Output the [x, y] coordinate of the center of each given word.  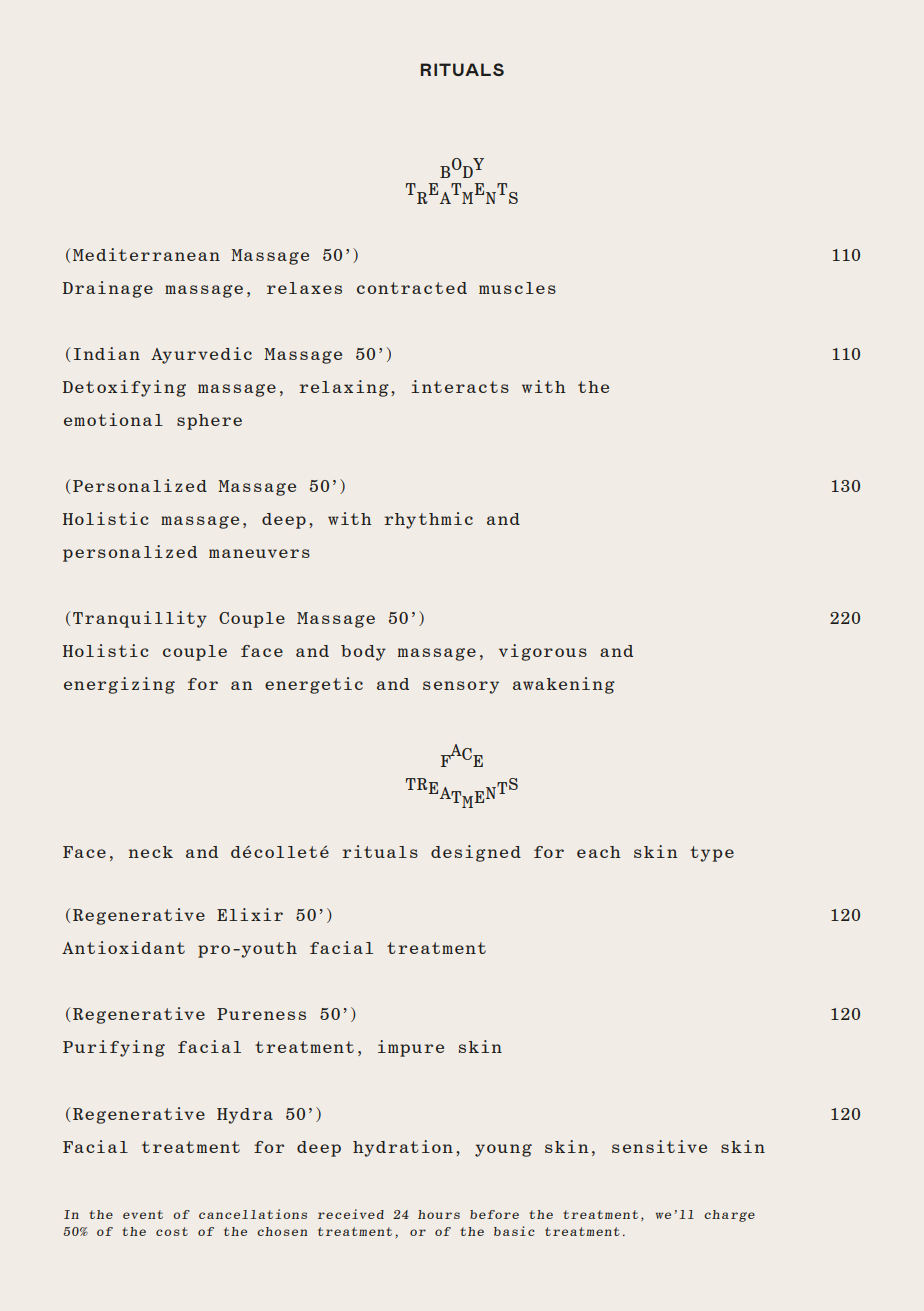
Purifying [114, 1048]
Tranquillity [140, 619]
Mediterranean [146, 254]
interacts [460, 386]
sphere [209, 422]
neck [151, 852]
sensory [461, 687]
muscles [517, 288]
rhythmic [429, 520]
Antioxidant [123, 947]
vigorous [543, 652]
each [599, 852]
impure [411, 1048]
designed [476, 853]
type [712, 854]
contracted [412, 288]
